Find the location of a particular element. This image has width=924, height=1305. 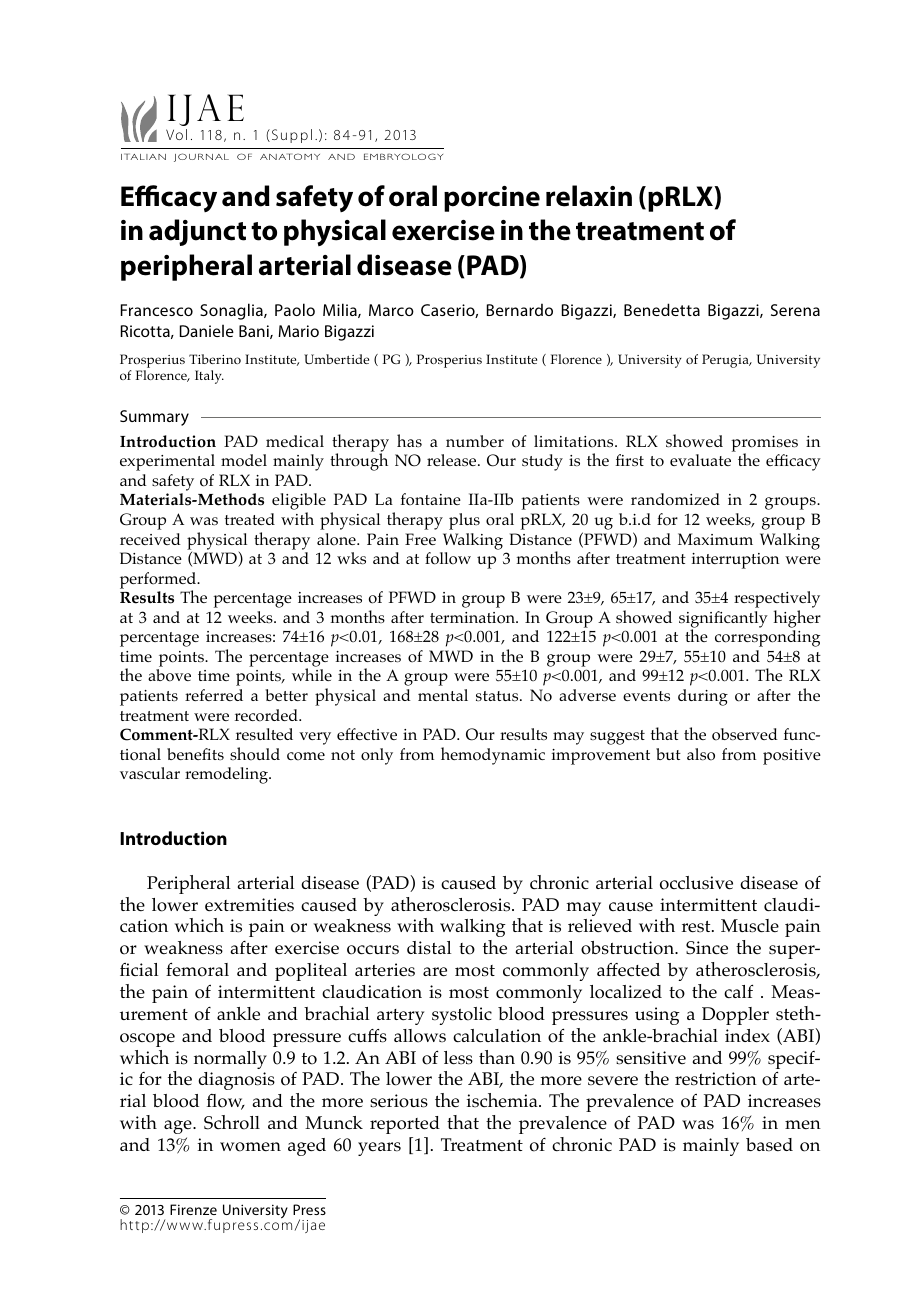

adjunct is located at coordinates (197, 232).
